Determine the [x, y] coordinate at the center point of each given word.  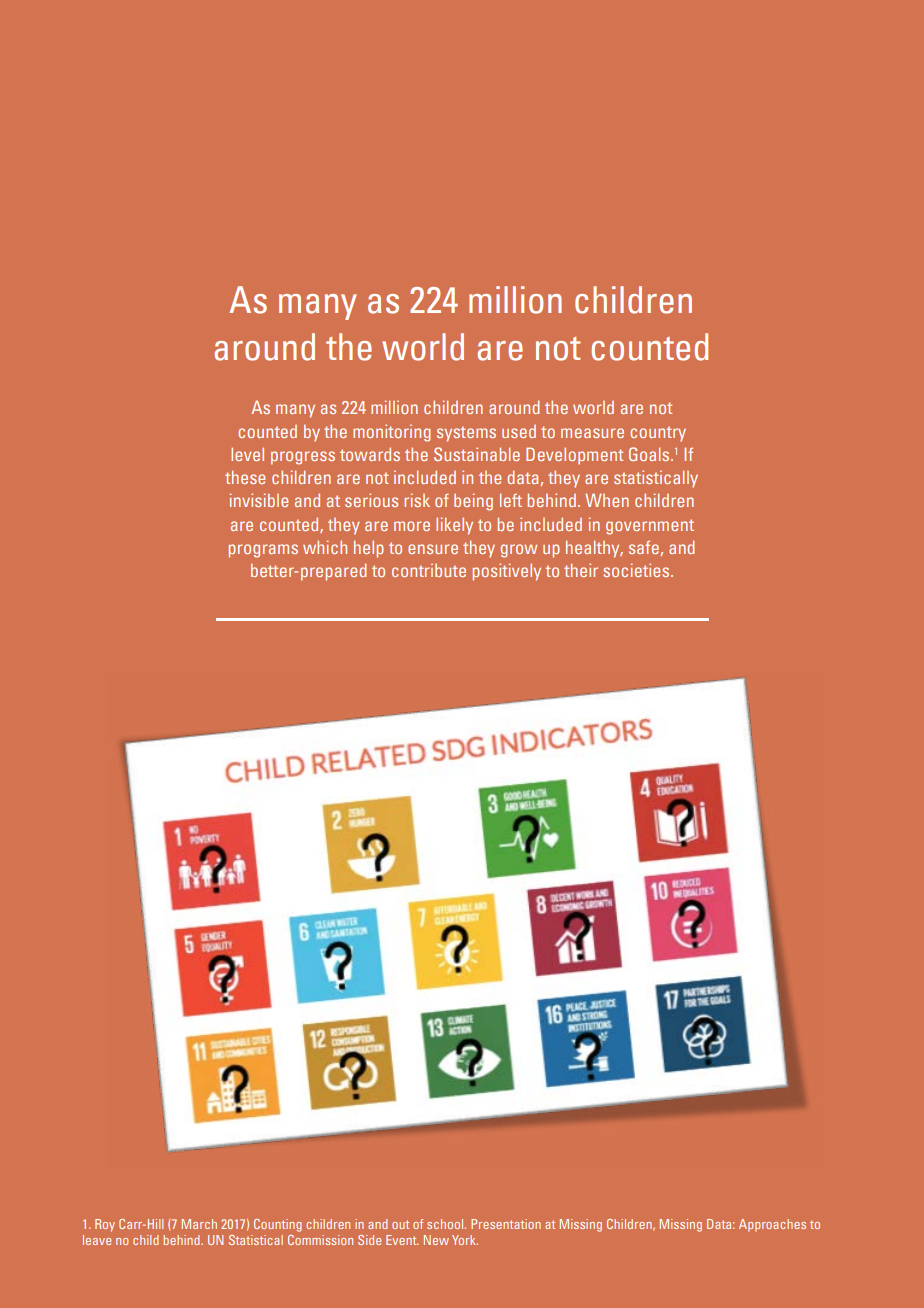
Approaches [772, 1225]
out [400, 1224]
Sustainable [477, 454]
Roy [105, 1225]
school [446, 1224]
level [247, 454]
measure [592, 433]
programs [263, 551]
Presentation [506, 1224]
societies [637, 570]
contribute [429, 570]
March [199, 1224]
